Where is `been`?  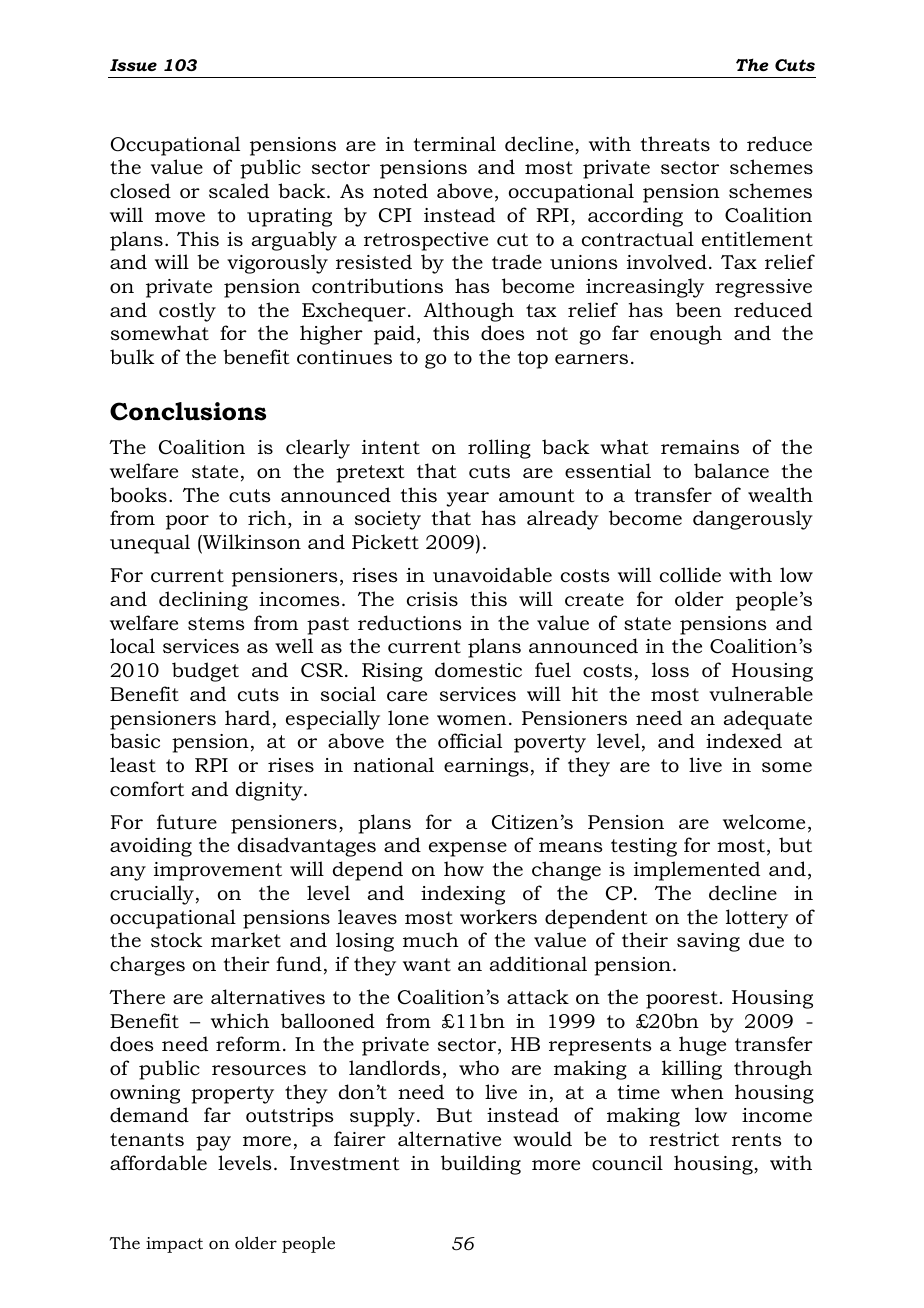
been is located at coordinates (699, 310).
